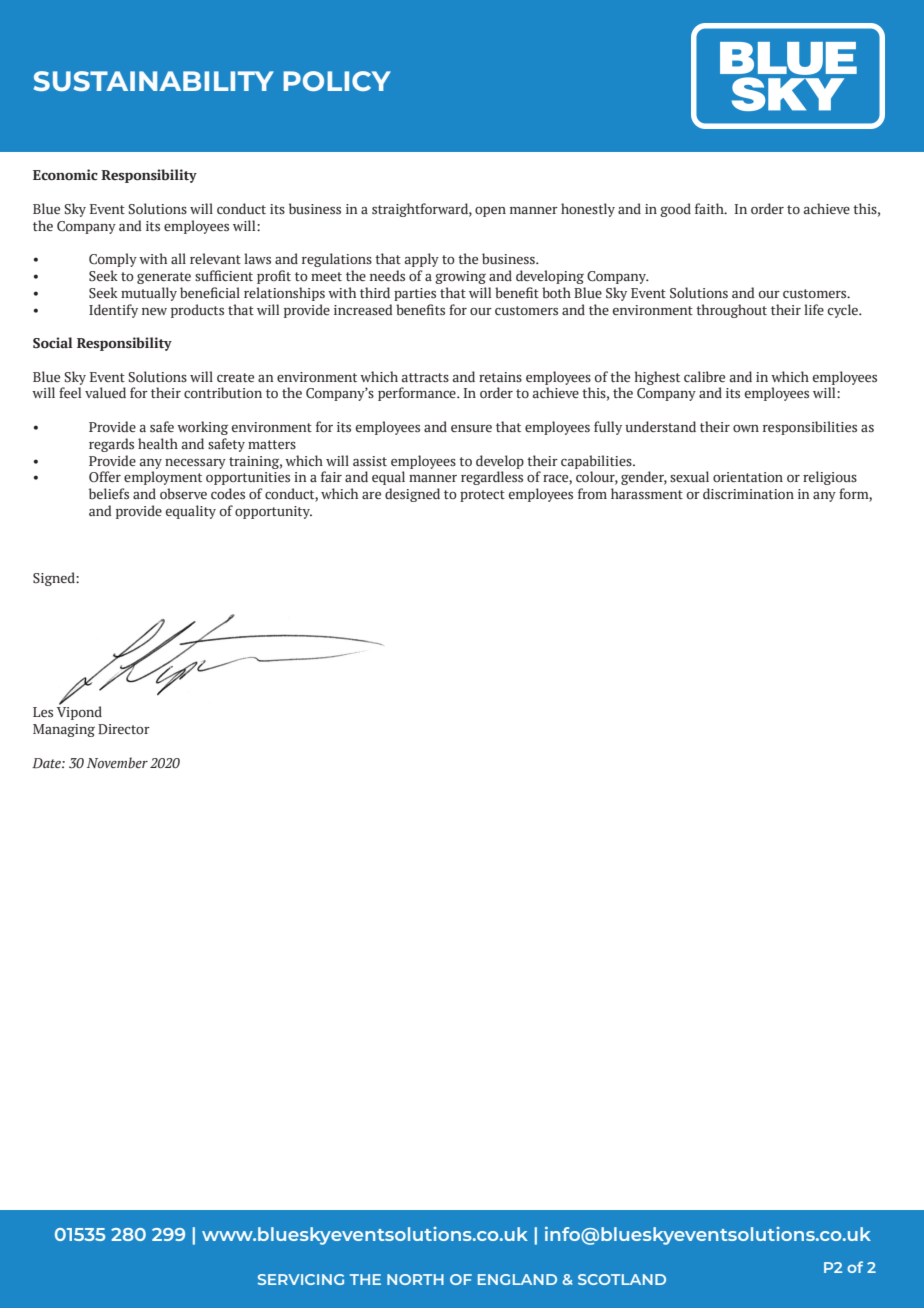 The width and height of the screenshot is (924, 1308). I want to click on November, so click(117, 763).
